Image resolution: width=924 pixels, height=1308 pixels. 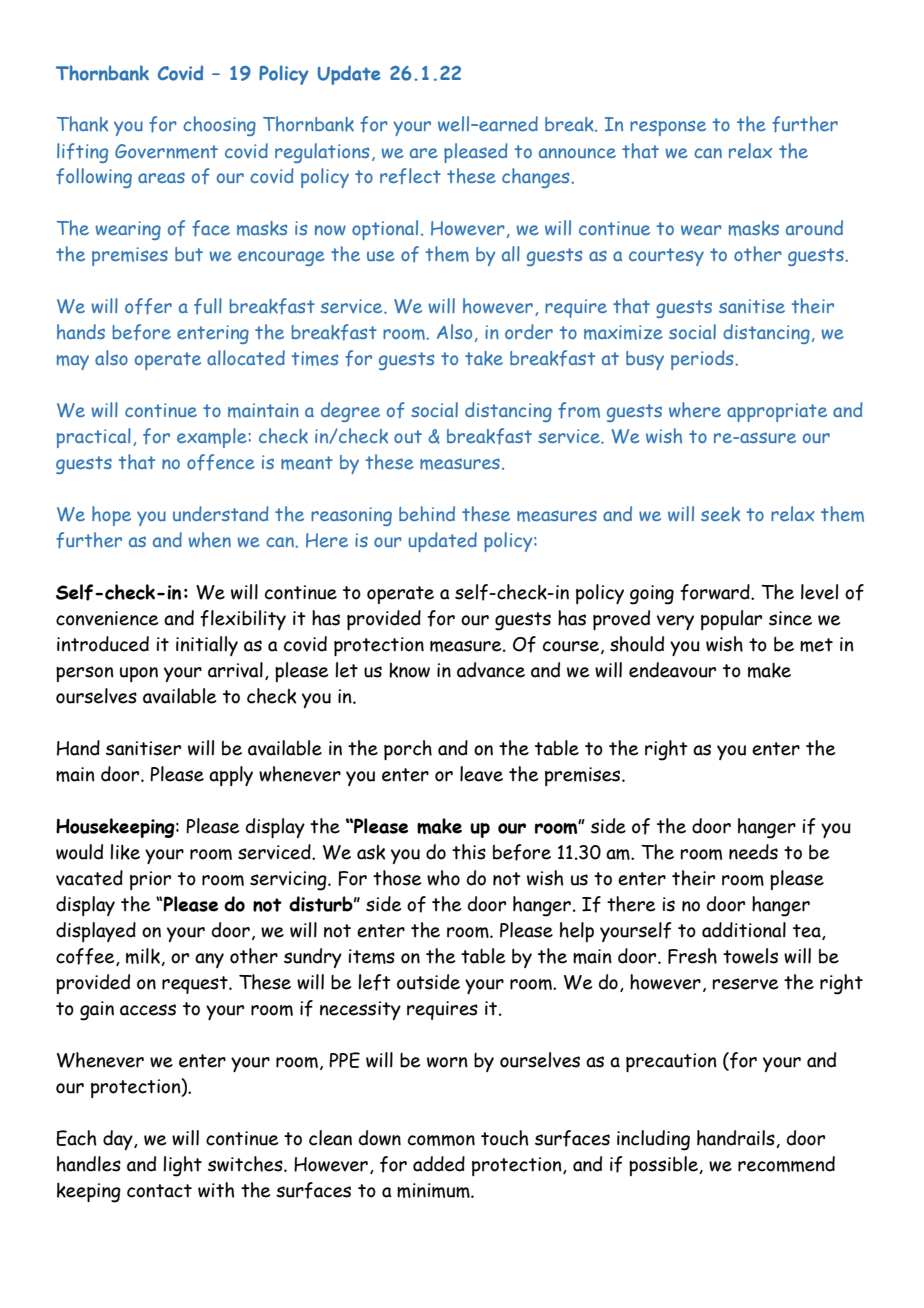 What do you see at coordinates (410, 176) in the document?
I see `reflect` at bounding box center [410, 176].
